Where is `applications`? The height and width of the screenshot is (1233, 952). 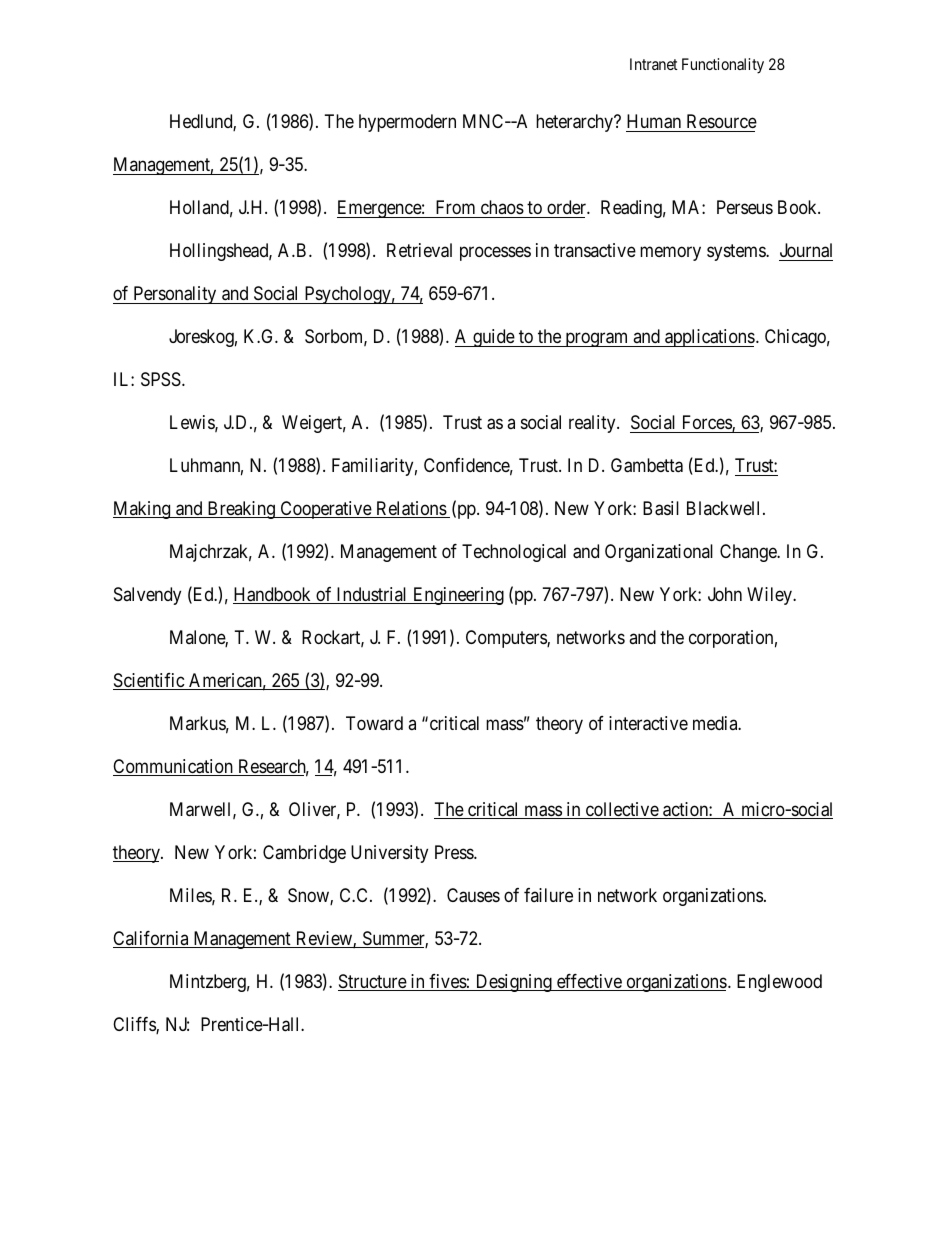 applications is located at coordinates (709, 338).
